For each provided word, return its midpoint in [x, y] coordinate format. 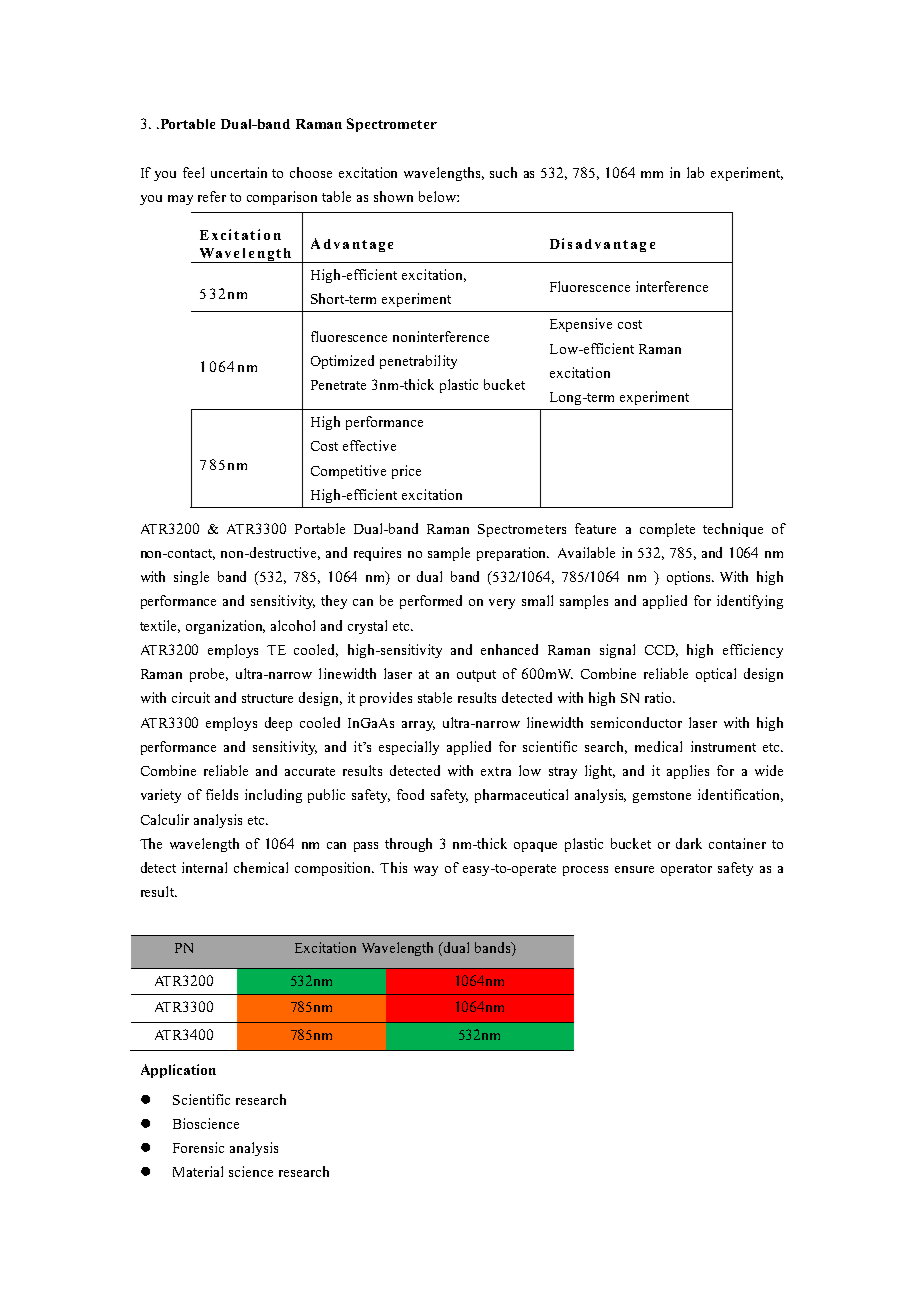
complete [667, 530]
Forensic [198, 1147]
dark [689, 843]
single [191, 578]
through [408, 845]
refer [212, 196]
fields [222, 794]
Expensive [581, 325]
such [503, 172]
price [406, 472]
